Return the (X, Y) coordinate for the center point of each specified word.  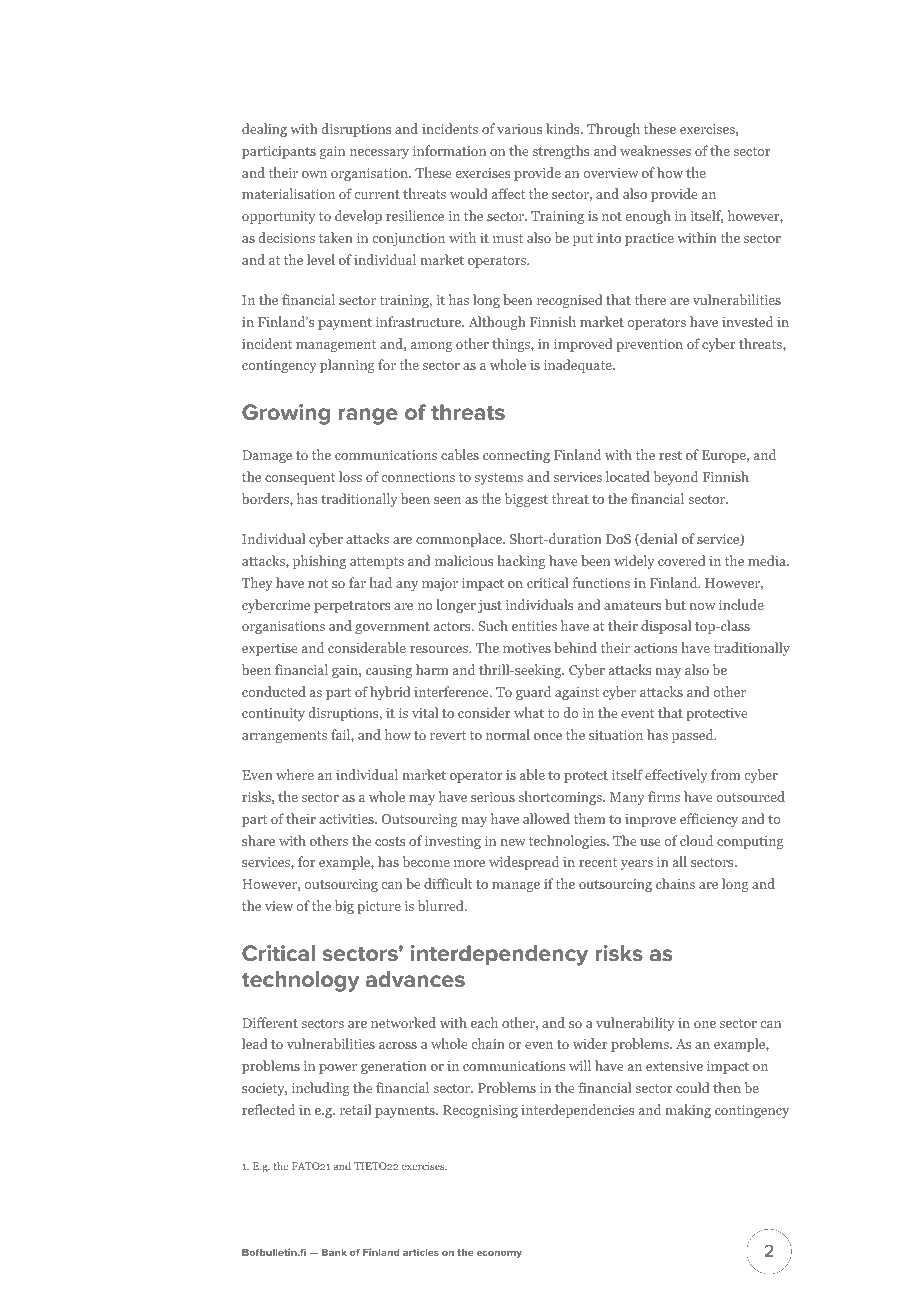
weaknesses (655, 150)
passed (694, 736)
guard (533, 693)
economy (499, 1254)
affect (508, 193)
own (314, 174)
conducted (274, 691)
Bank (334, 1252)
